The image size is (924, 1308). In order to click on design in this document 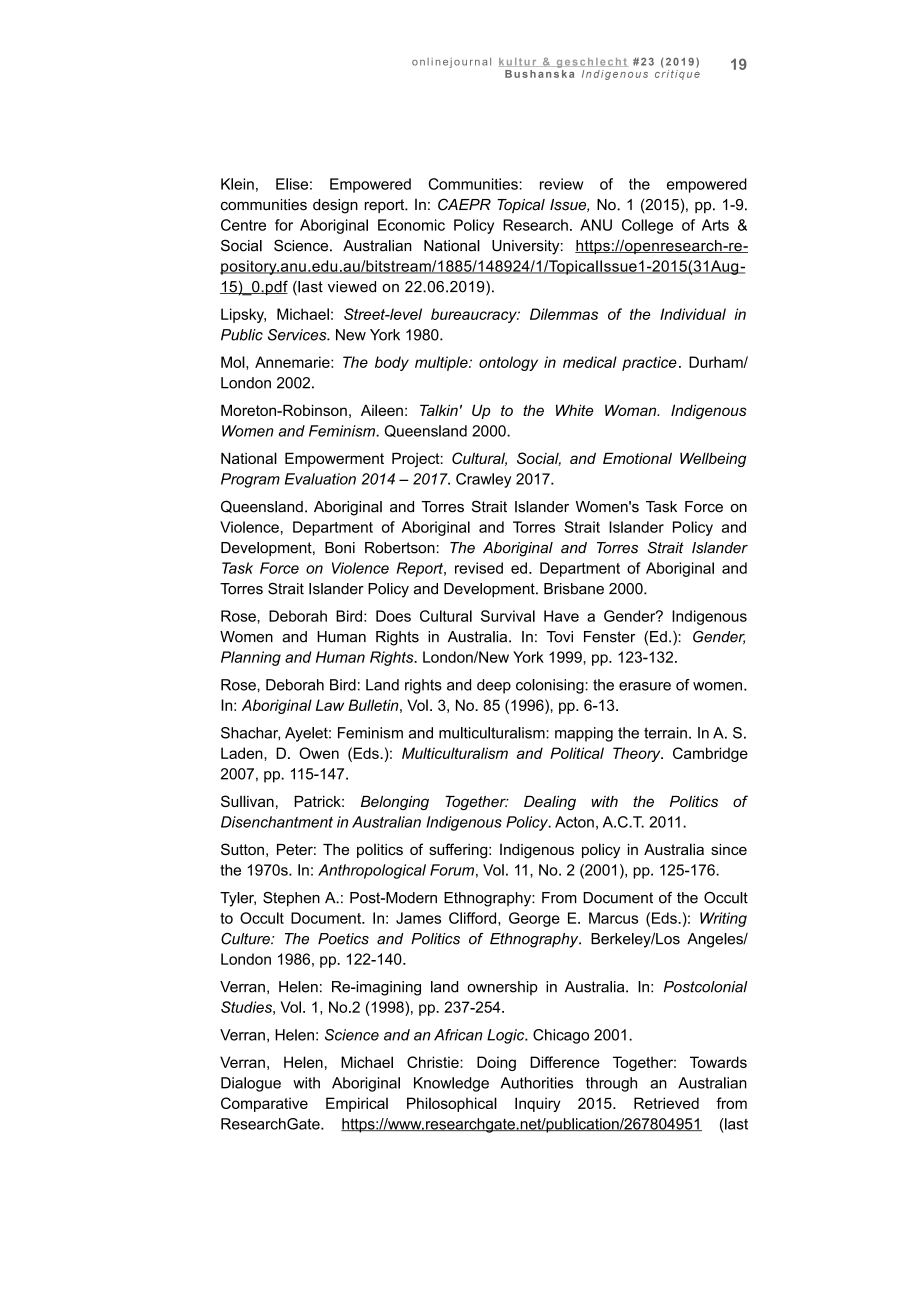, I will do `click(335, 206)`.
